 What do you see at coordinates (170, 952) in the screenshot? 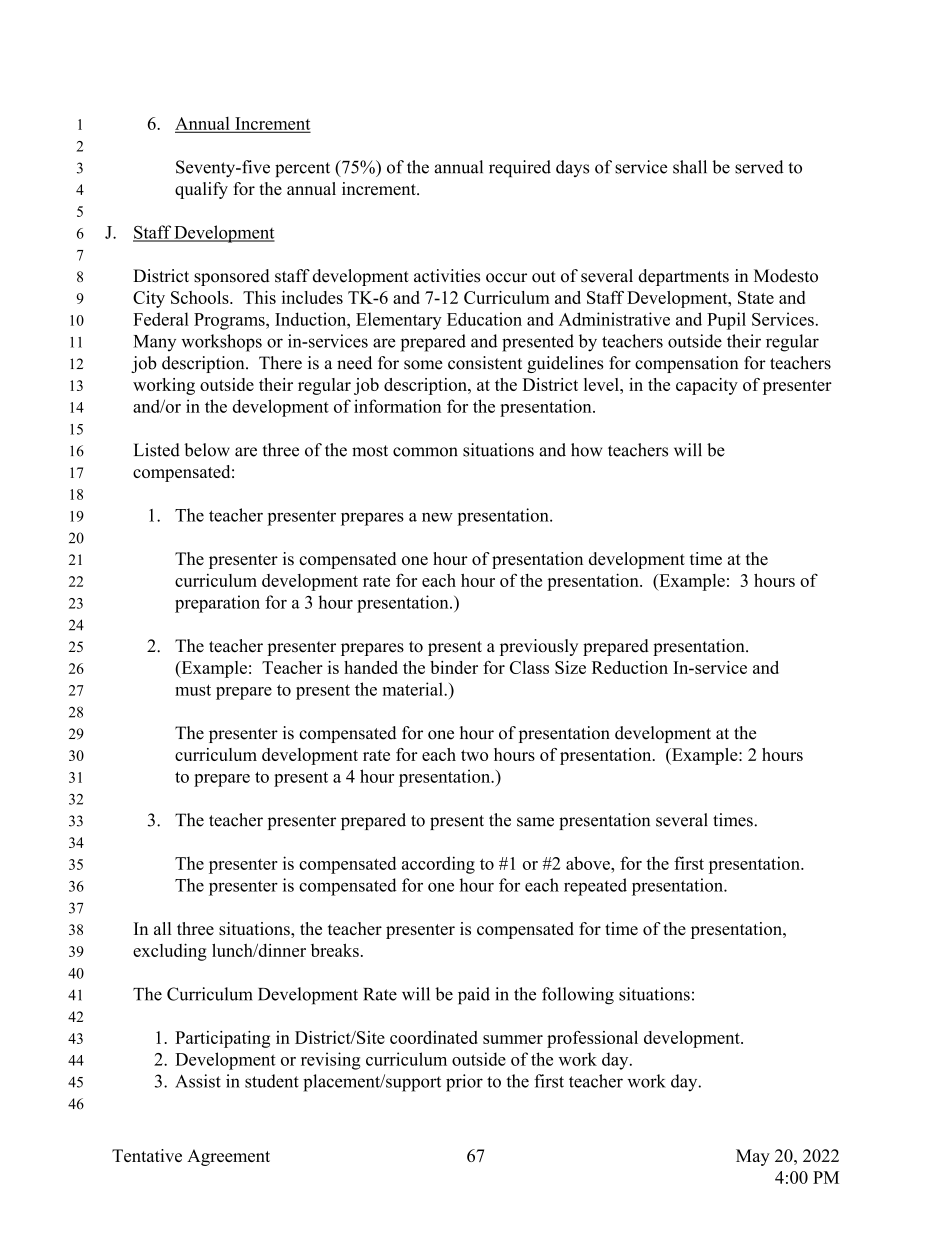
I see `excluding` at bounding box center [170, 952].
